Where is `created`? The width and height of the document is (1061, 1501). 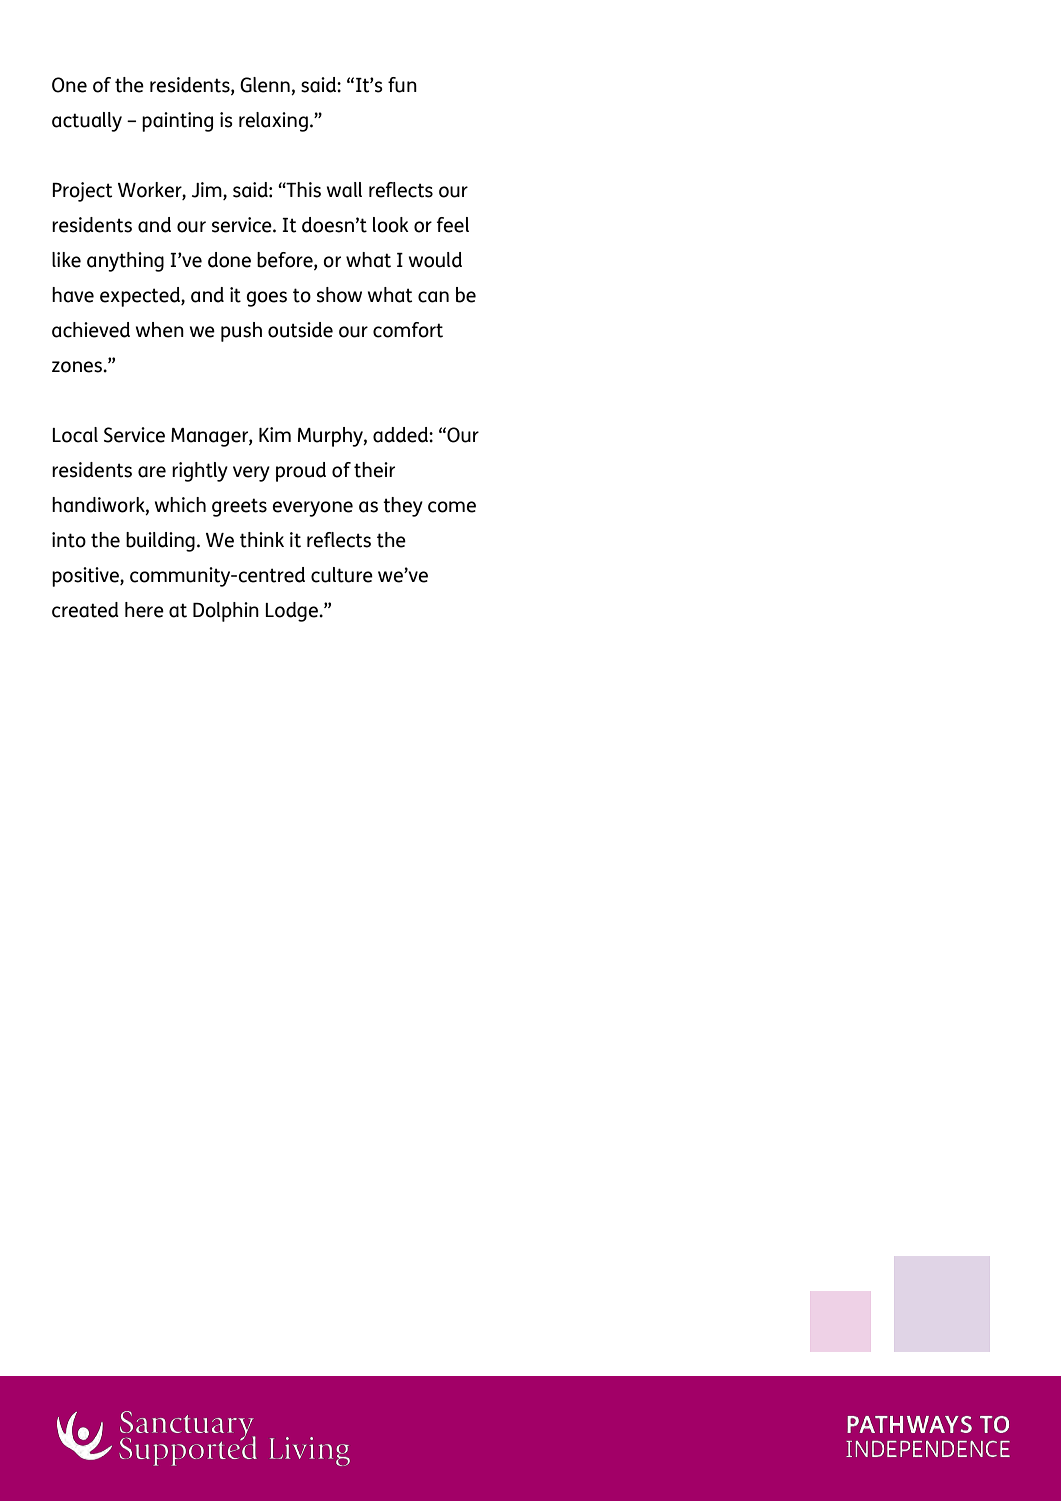 created is located at coordinates (85, 610).
